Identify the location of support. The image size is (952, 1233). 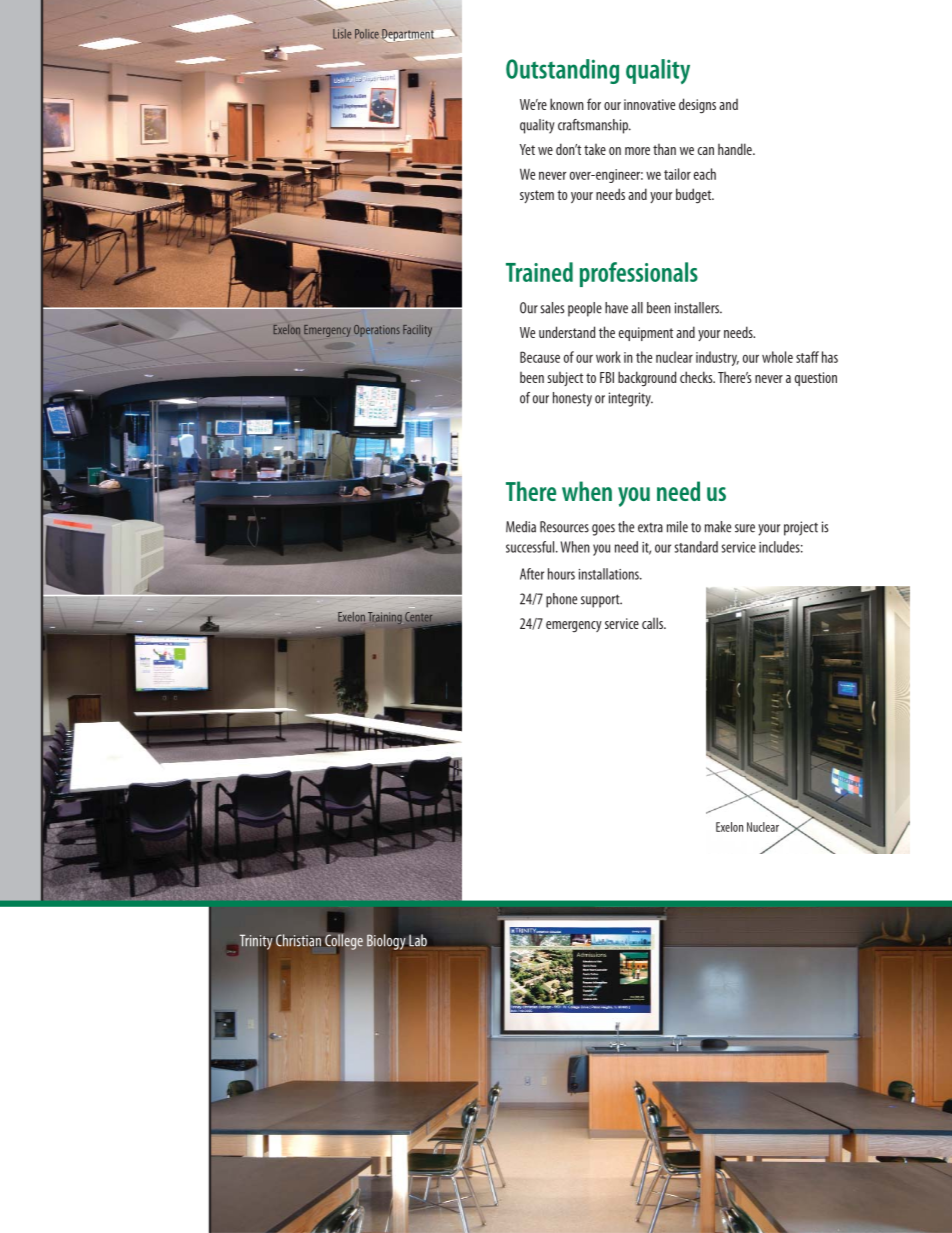
(601, 601).
